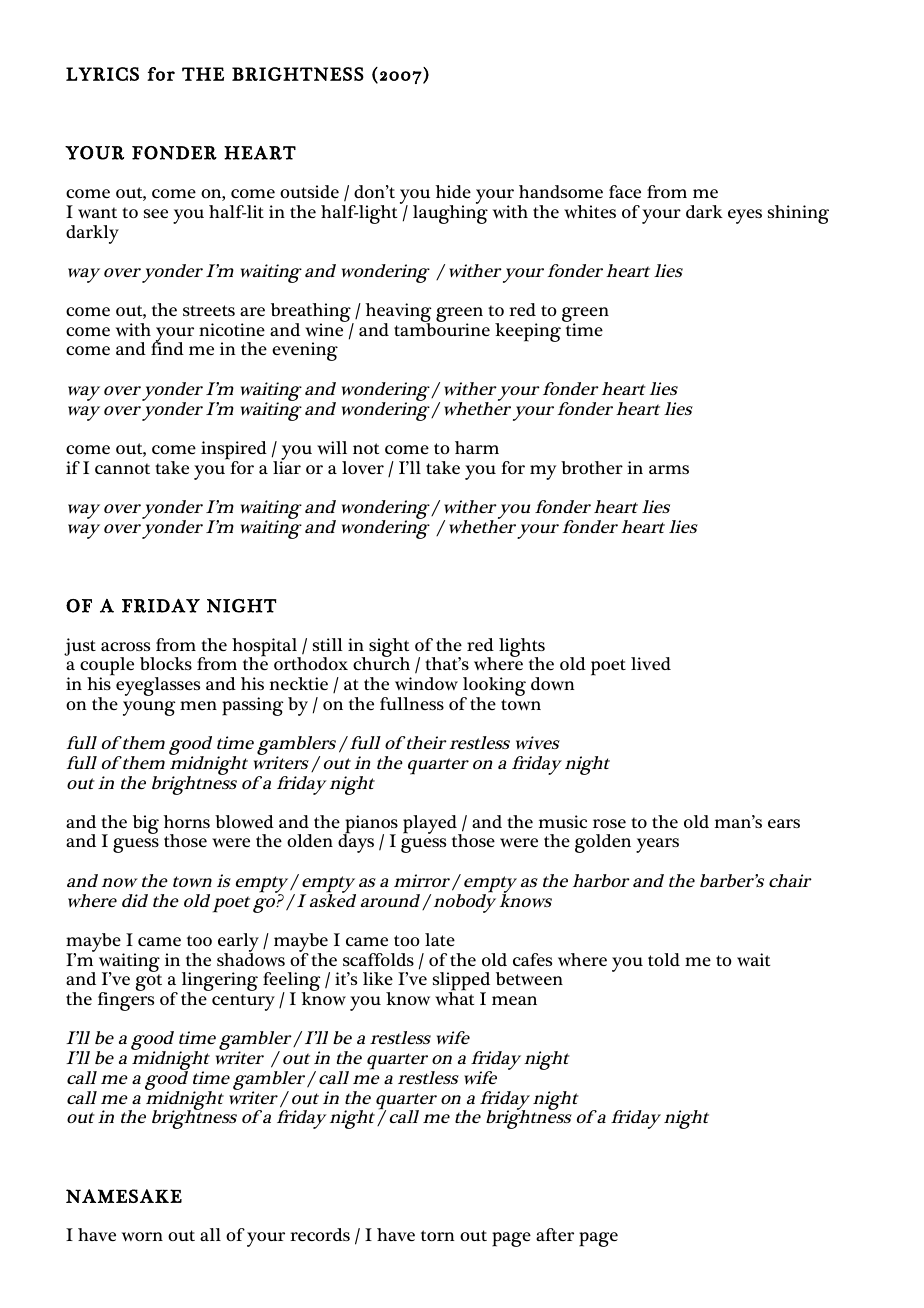 The height and width of the screenshot is (1308, 924). I want to click on after, so click(555, 1234).
